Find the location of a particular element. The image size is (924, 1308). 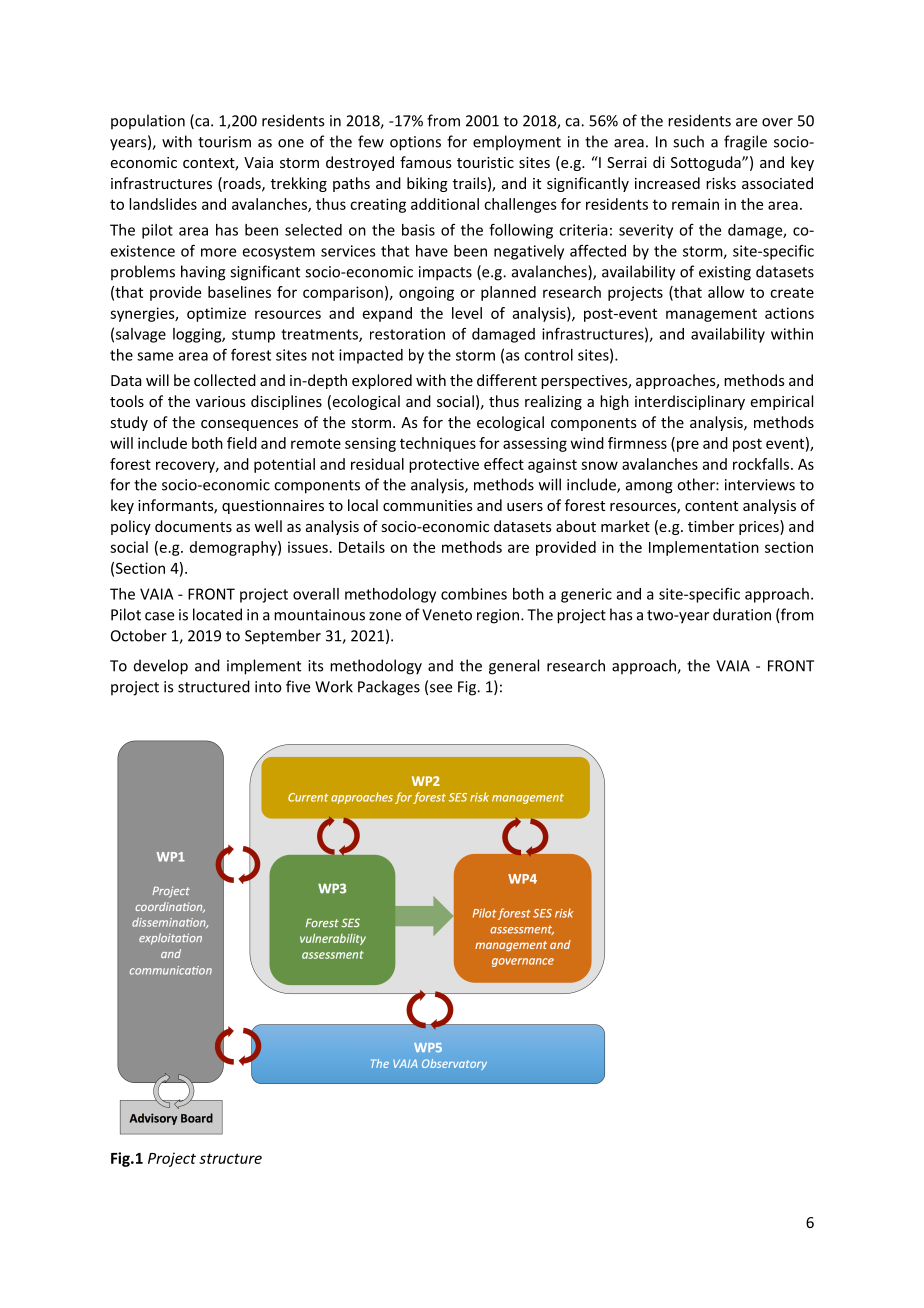

interdisciplinary is located at coordinates (690, 402).
